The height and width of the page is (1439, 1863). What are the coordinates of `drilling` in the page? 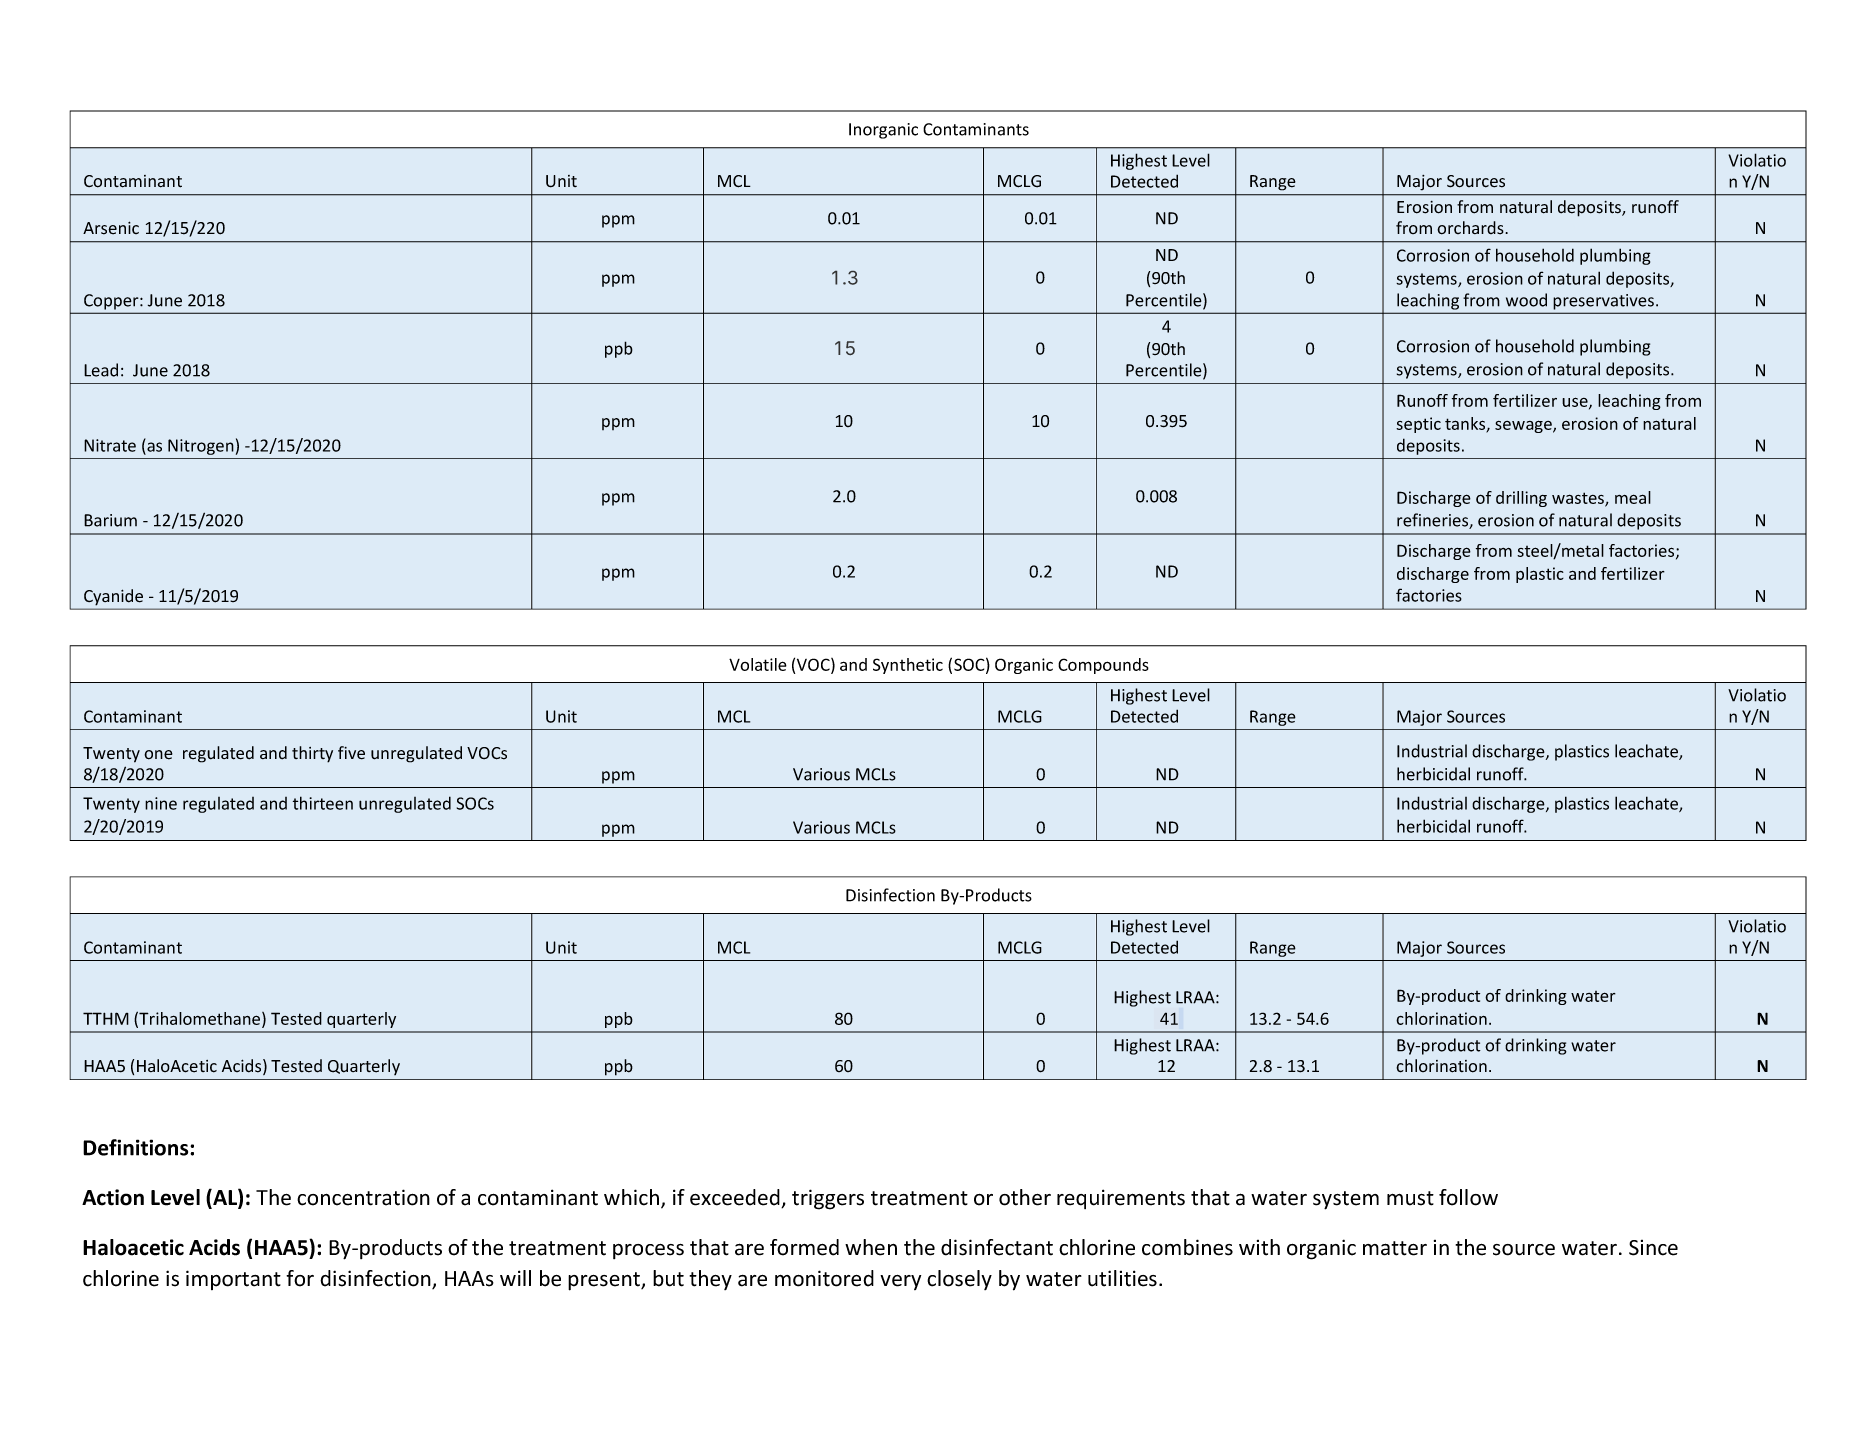 It's located at (1521, 499).
